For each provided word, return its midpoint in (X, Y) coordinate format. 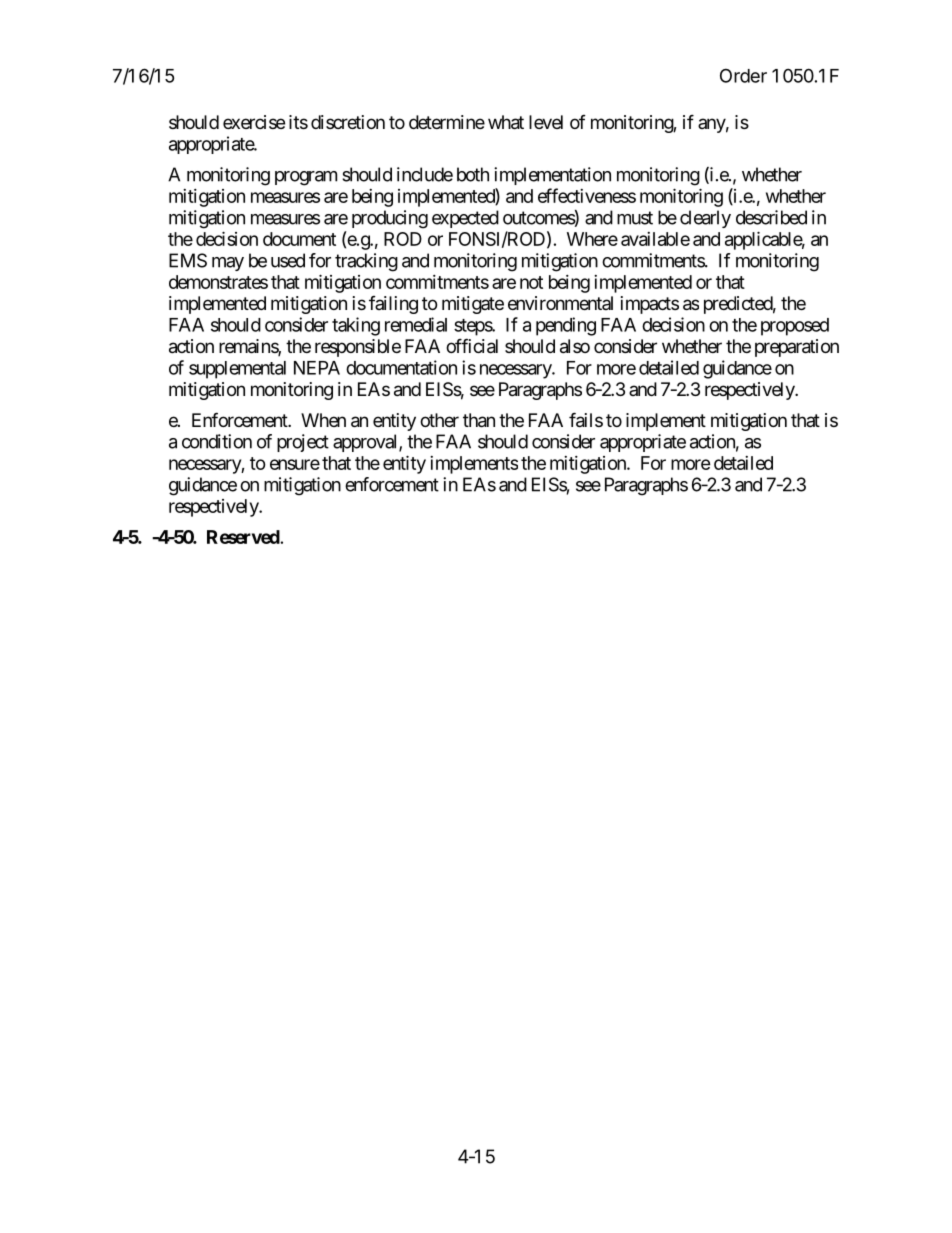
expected (465, 219)
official (472, 346)
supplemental (237, 370)
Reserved (243, 537)
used (288, 260)
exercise (254, 122)
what (506, 122)
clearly (705, 219)
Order (743, 75)
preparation (797, 348)
